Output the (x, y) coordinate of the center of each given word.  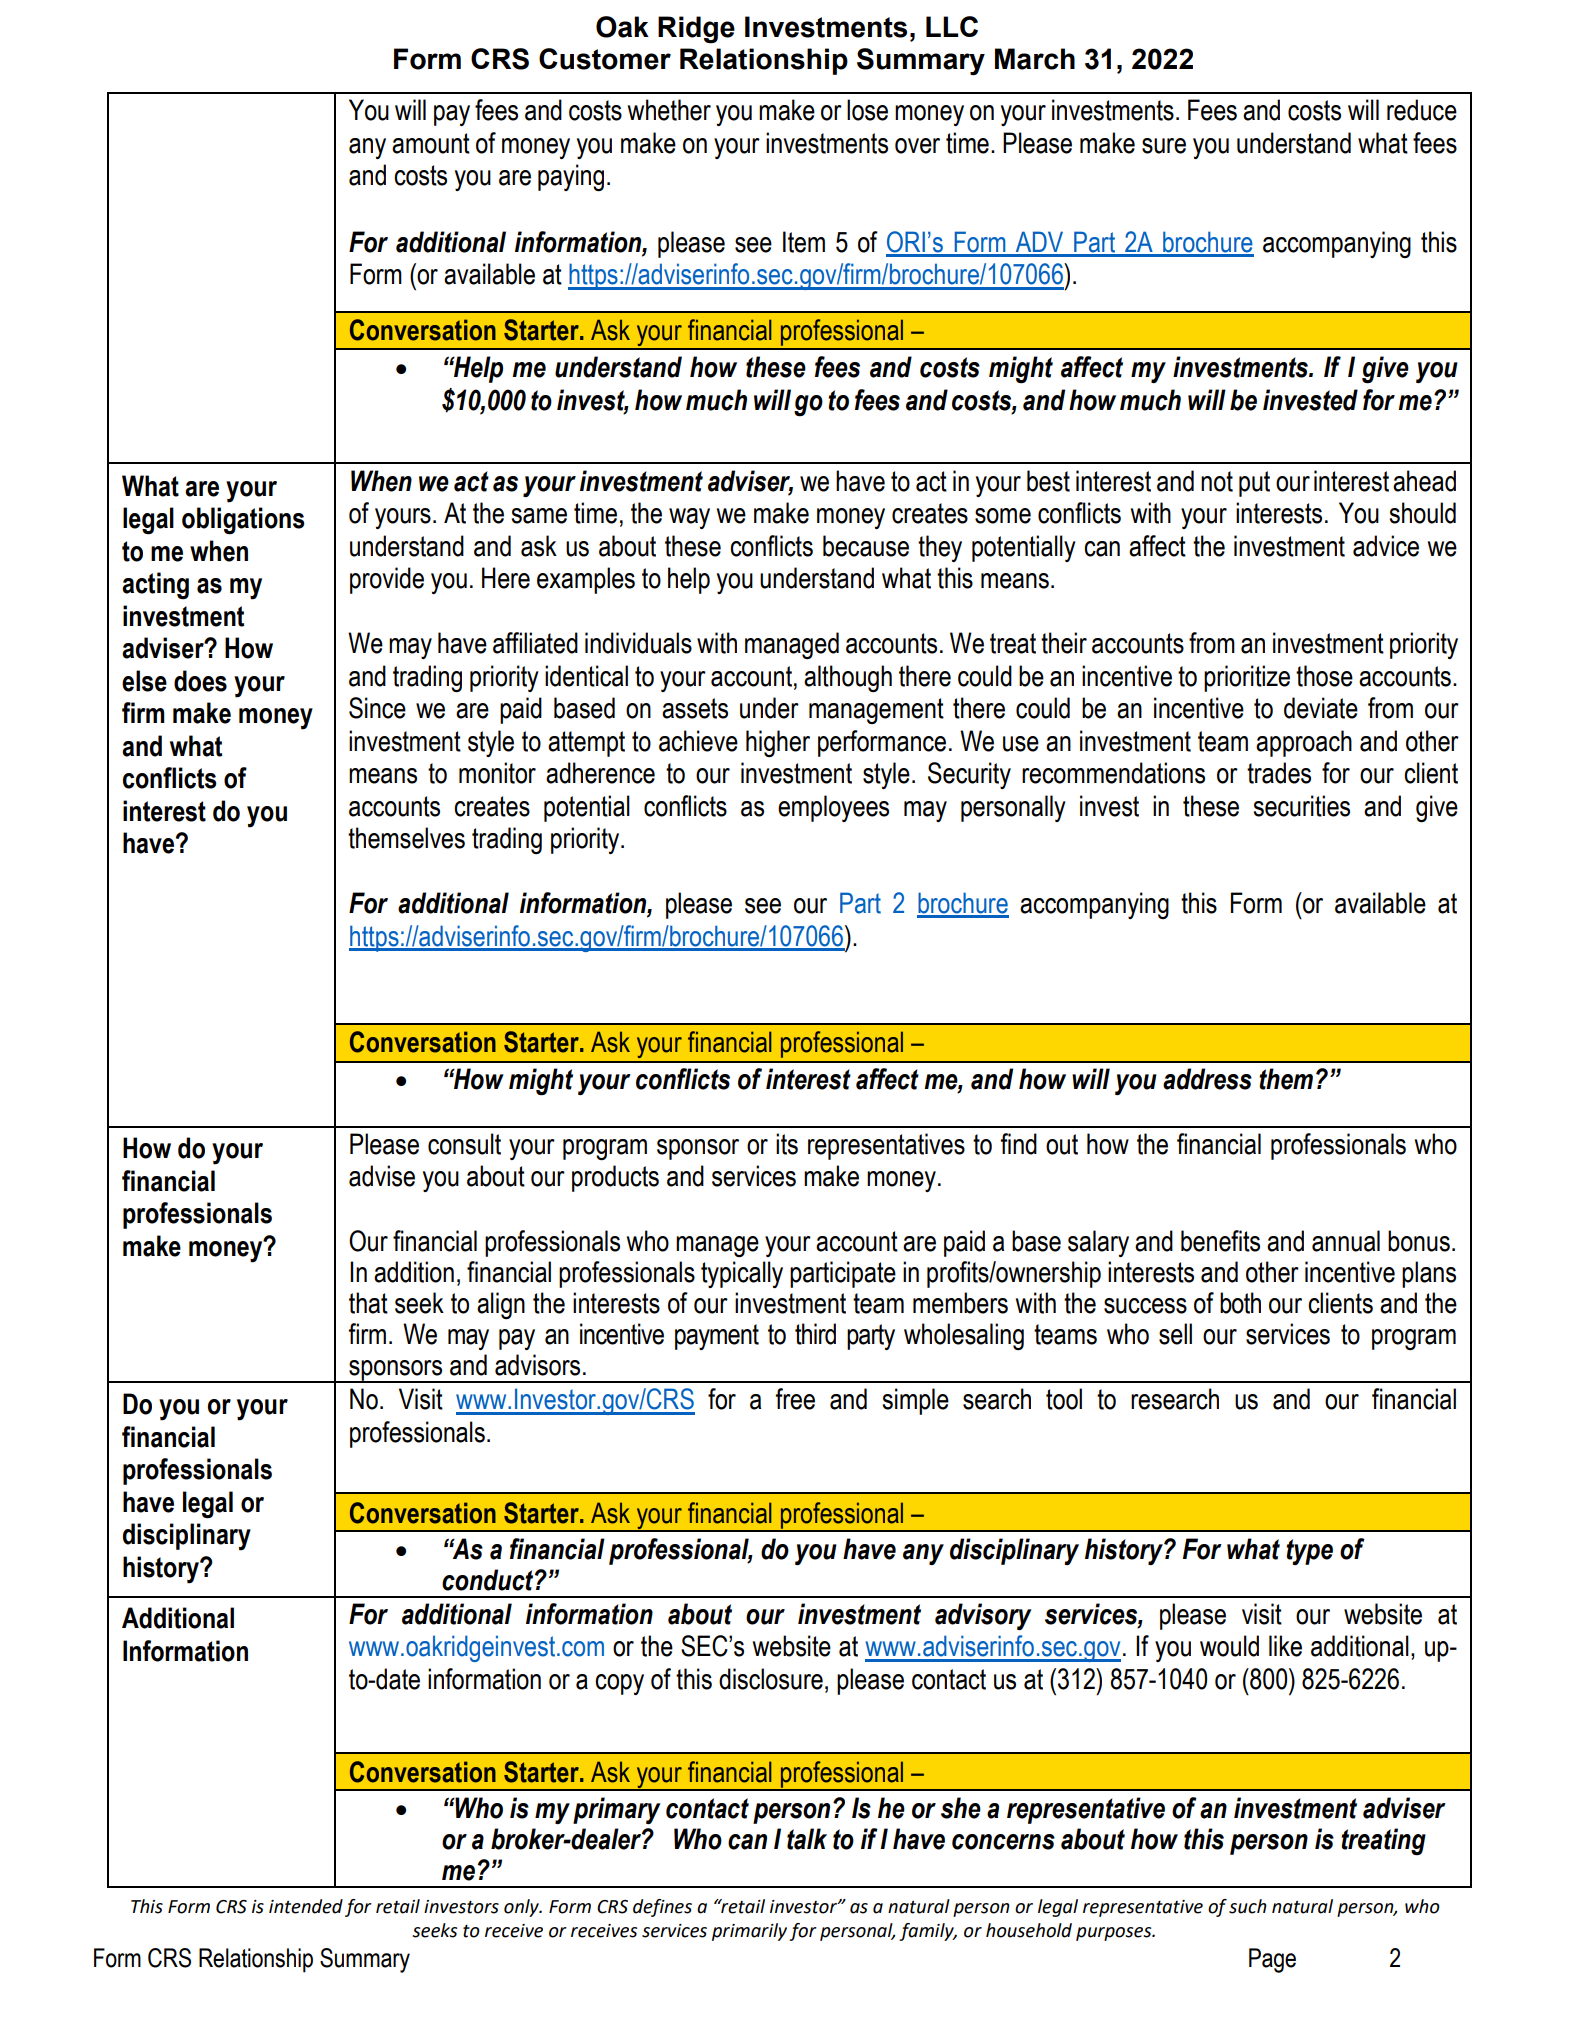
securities (1301, 806)
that (368, 1303)
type (1309, 1552)
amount (431, 143)
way (689, 518)
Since (377, 708)
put (1254, 484)
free (795, 1399)
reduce (1422, 110)
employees (833, 808)
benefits (1220, 1241)
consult (464, 1144)
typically (742, 1274)
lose (867, 110)
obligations (243, 521)
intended (306, 1906)
